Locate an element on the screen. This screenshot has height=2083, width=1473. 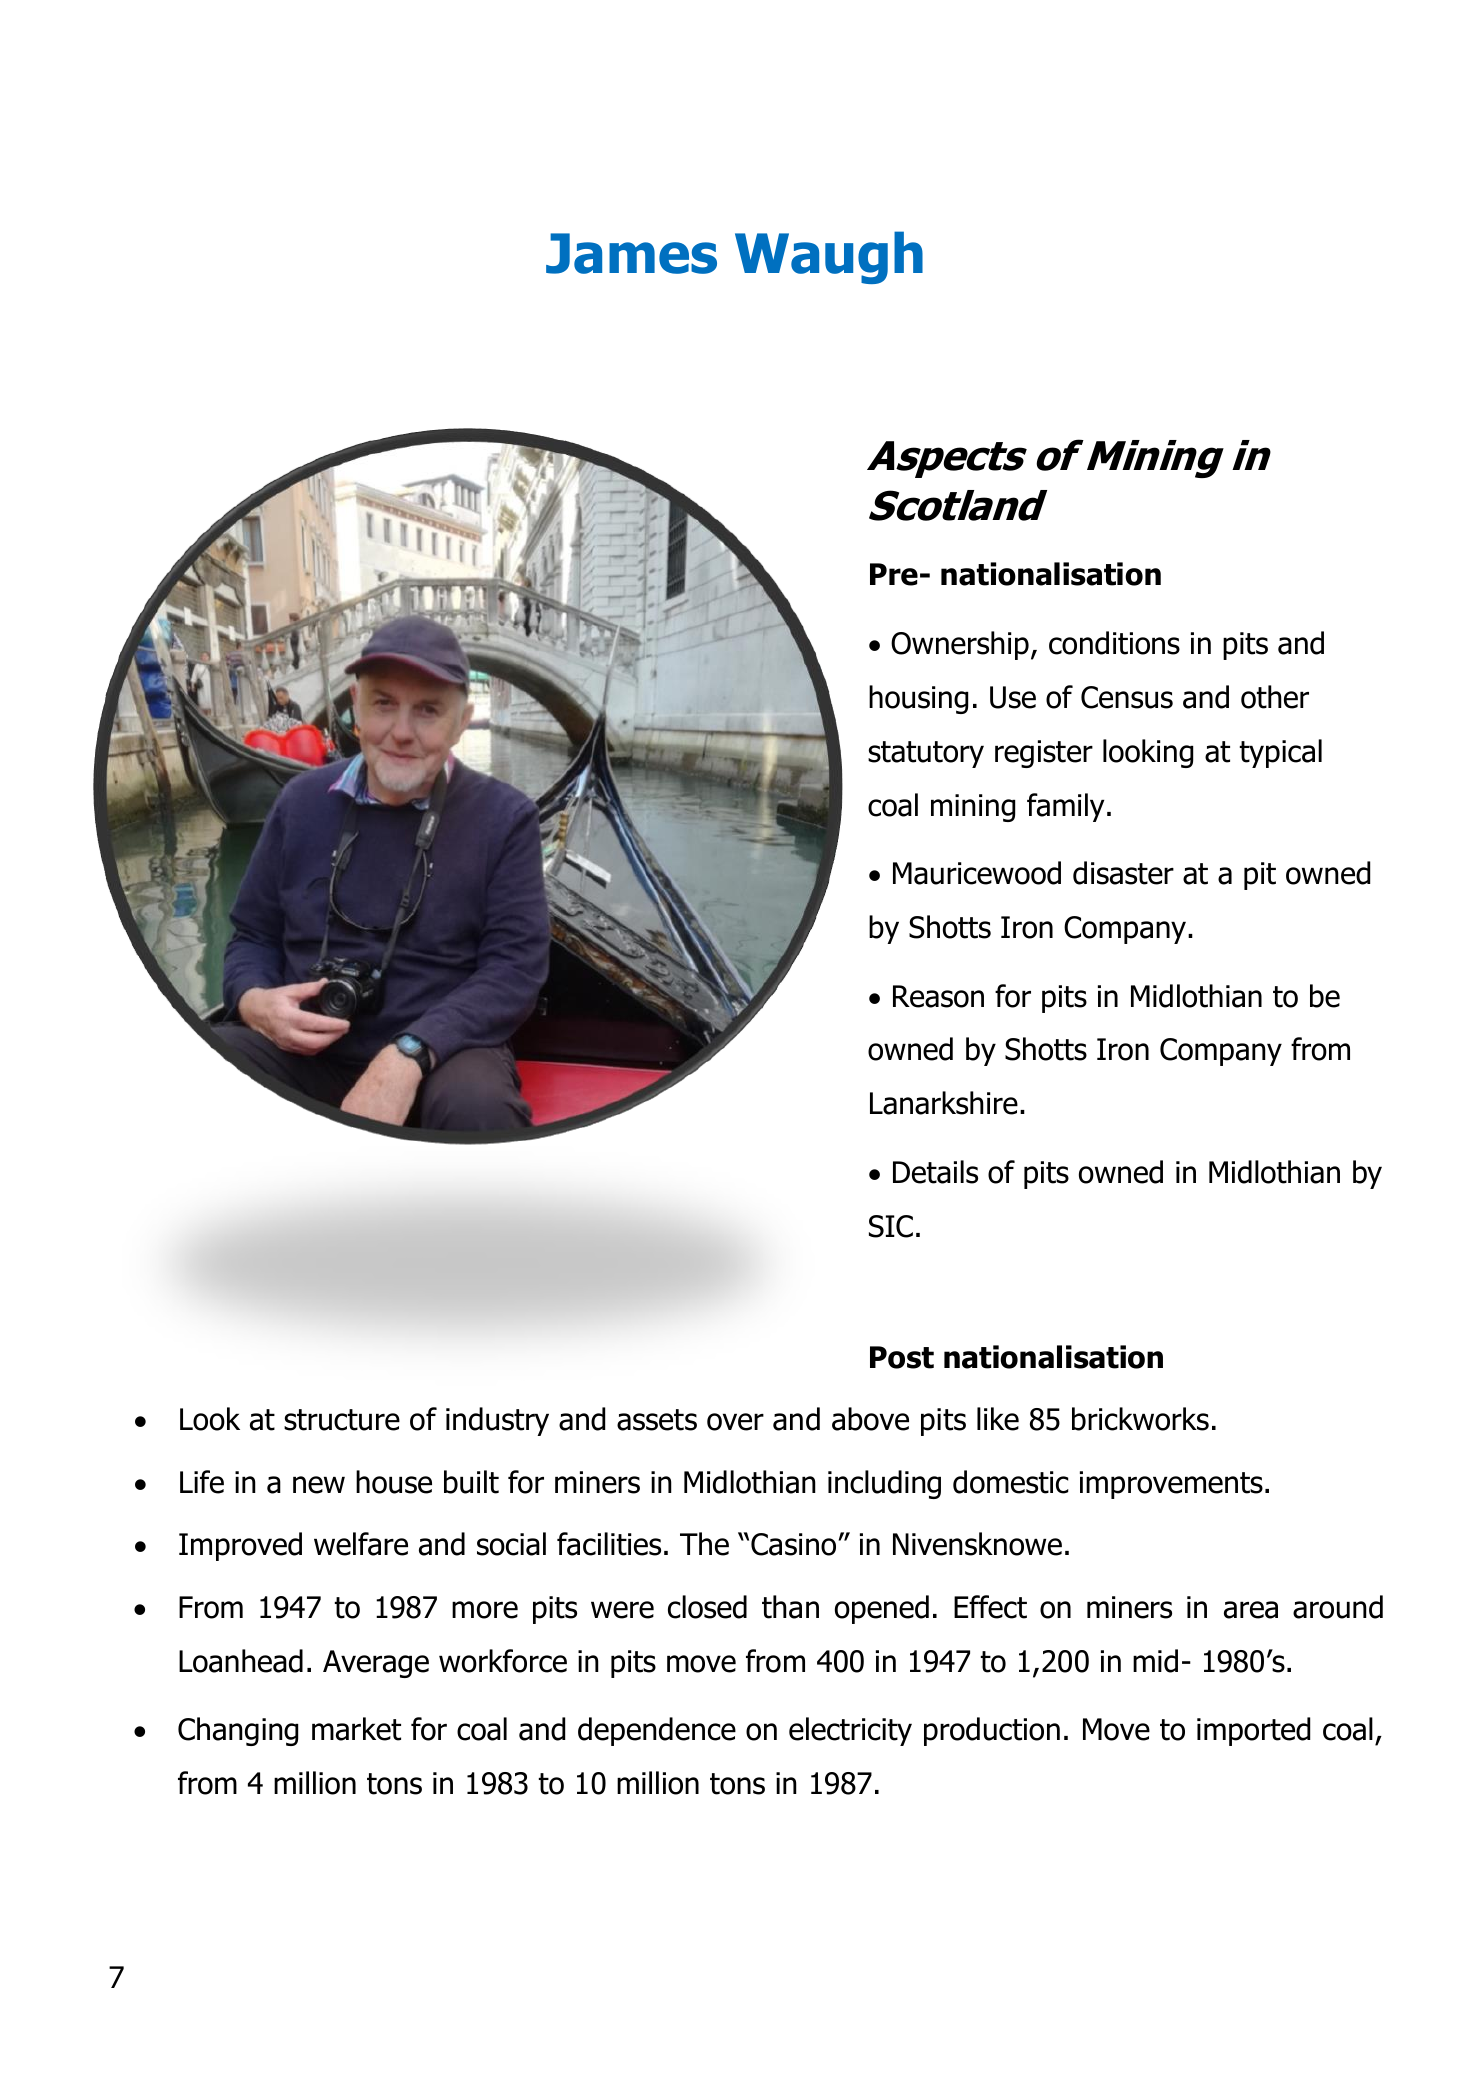
electricity is located at coordinates (850, 1731).
